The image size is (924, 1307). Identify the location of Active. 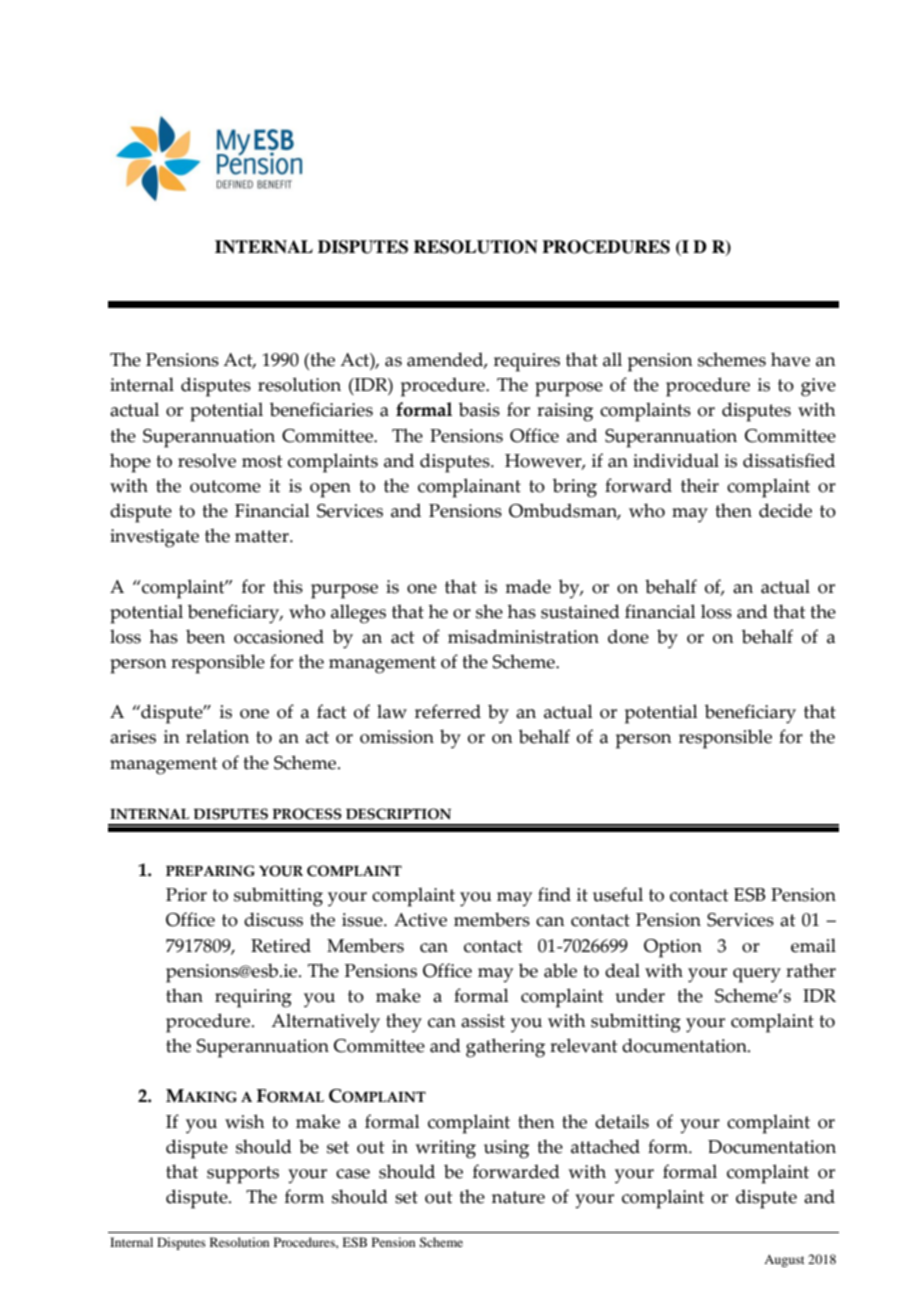
(420, 920).
